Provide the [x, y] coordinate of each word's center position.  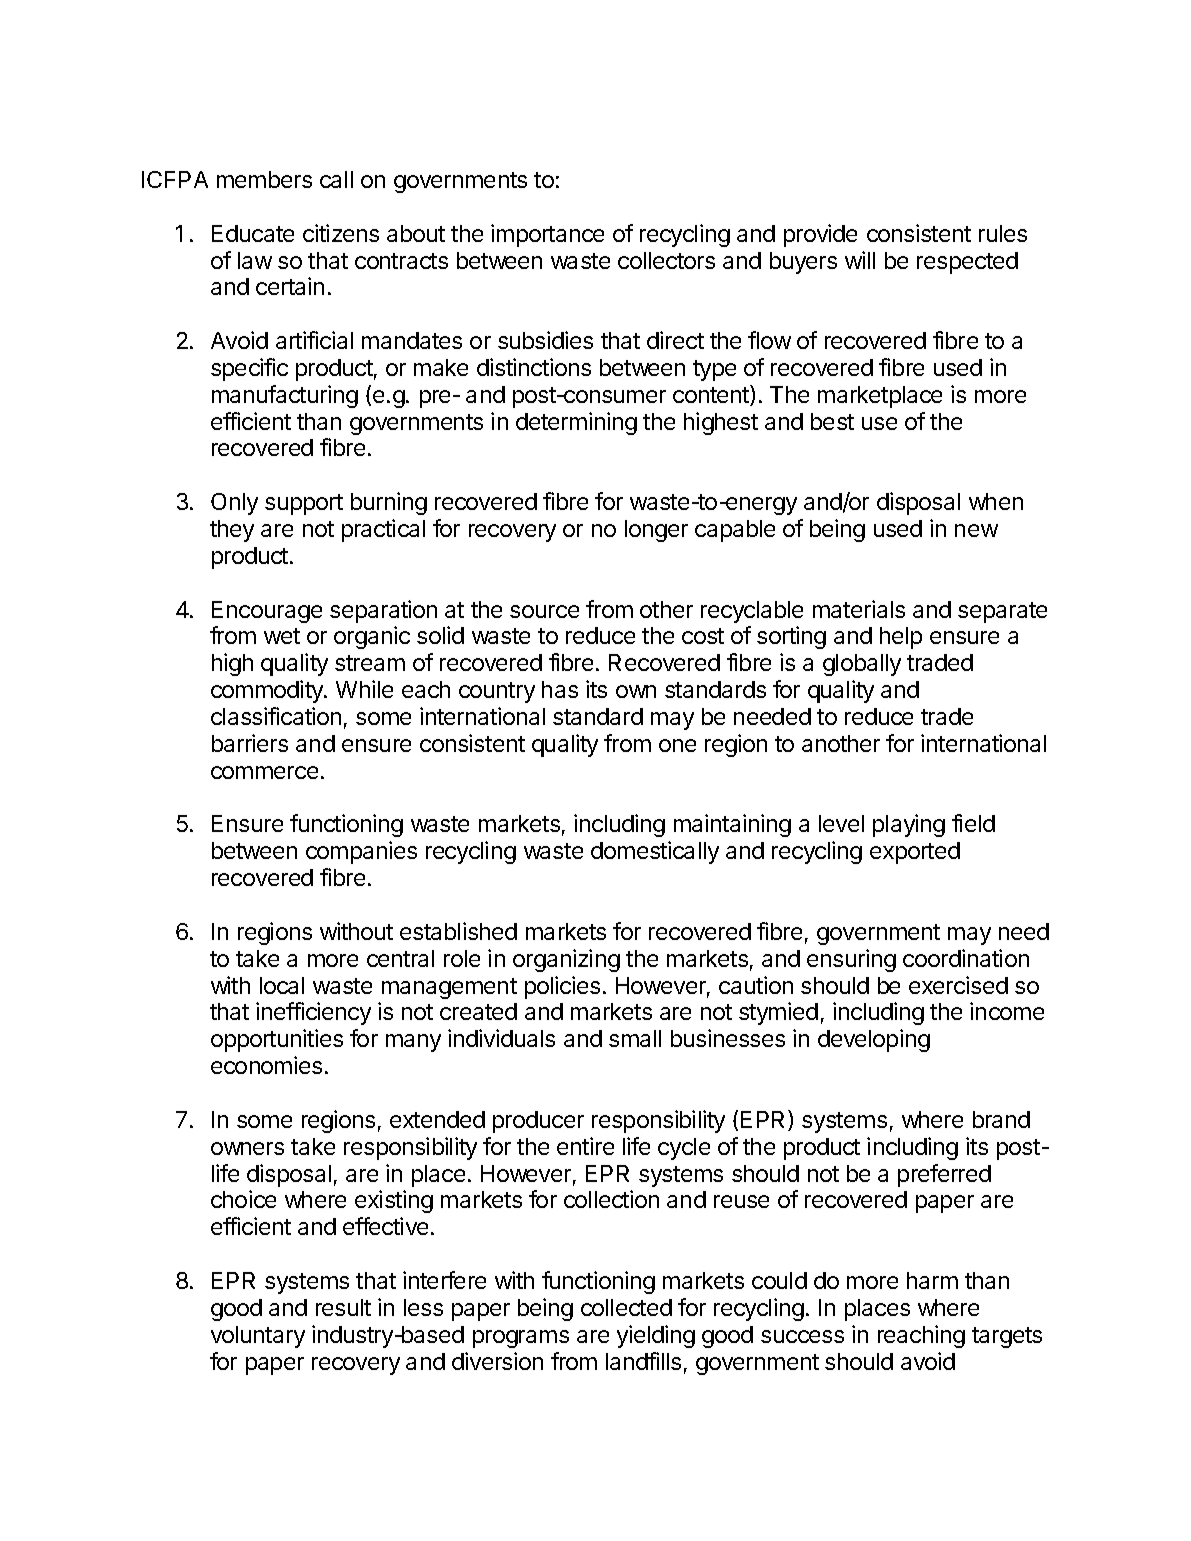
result [343, 1307]
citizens [341, 233]
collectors [666, 260]
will [860, 260]
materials [859, 609]
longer [656, 531]
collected [626, 1307]
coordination [966, 958]
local [282, 985]
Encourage [267, 612]
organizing [566, 960]
